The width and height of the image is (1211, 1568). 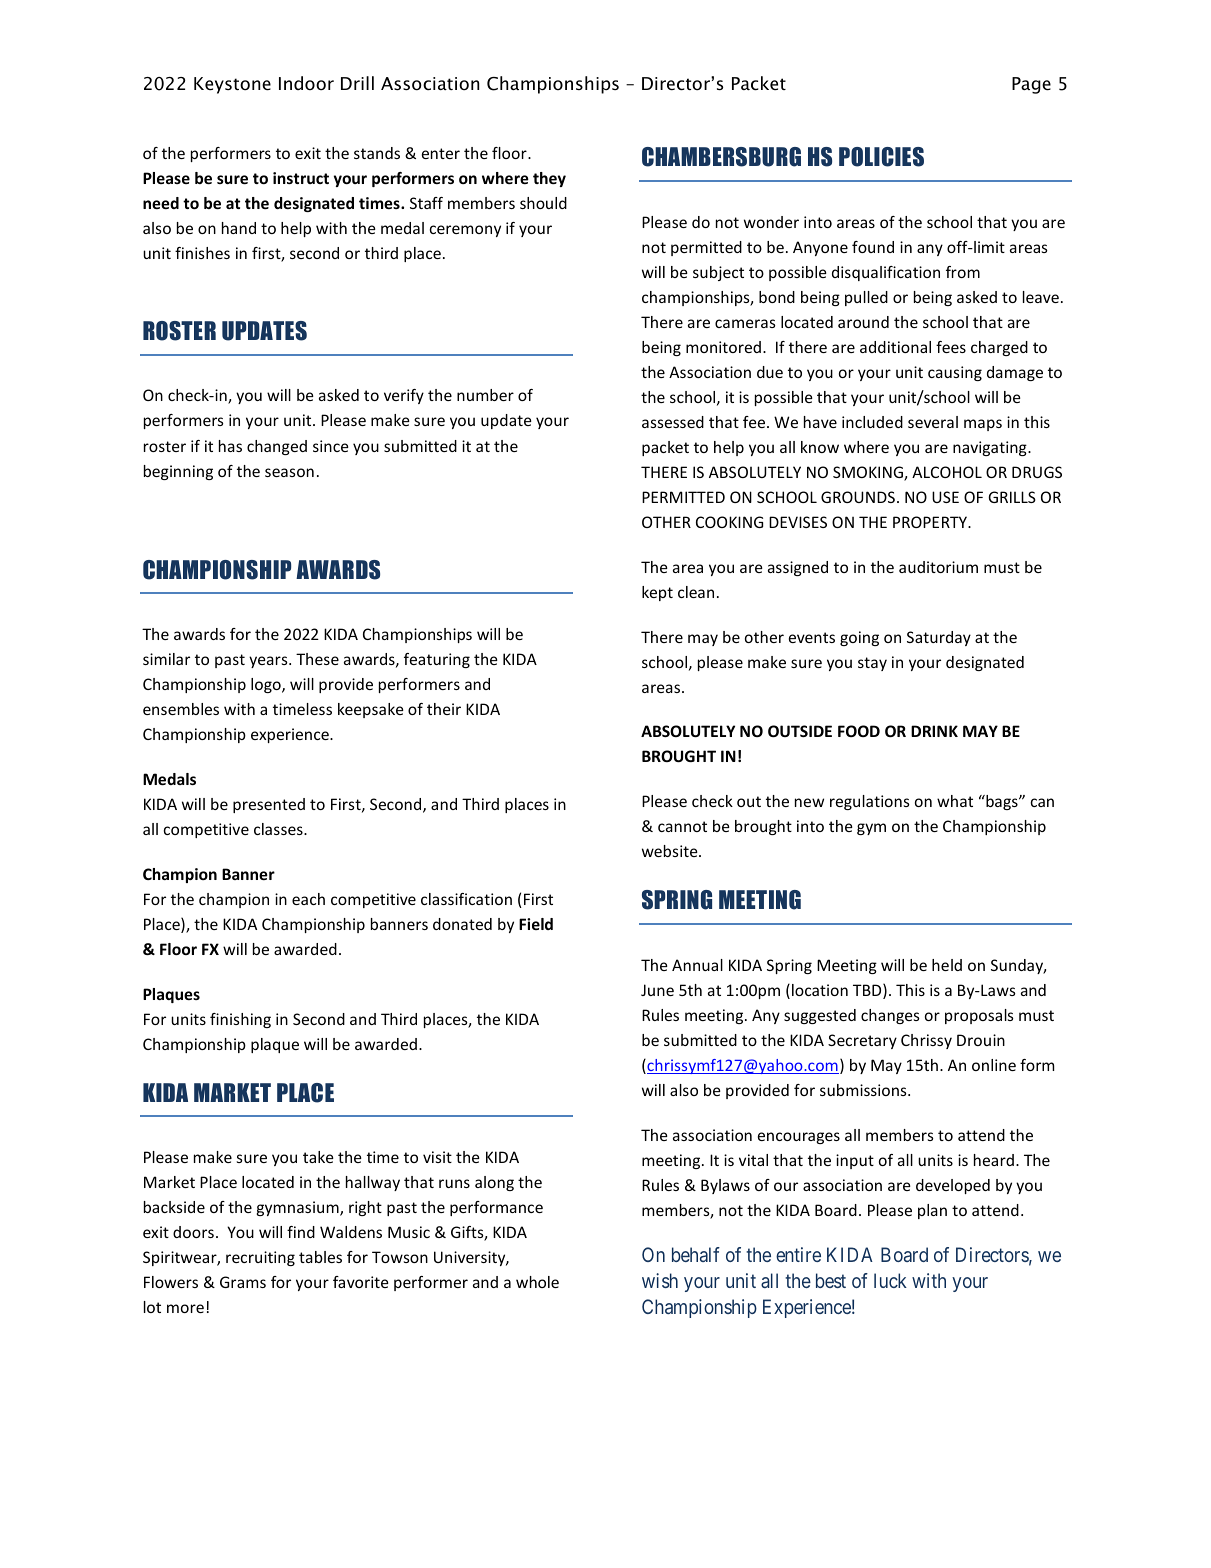 What do you see at coordinates (881, 157) in the image?
I see `POLICIES` at bounding box center [881, 157].
